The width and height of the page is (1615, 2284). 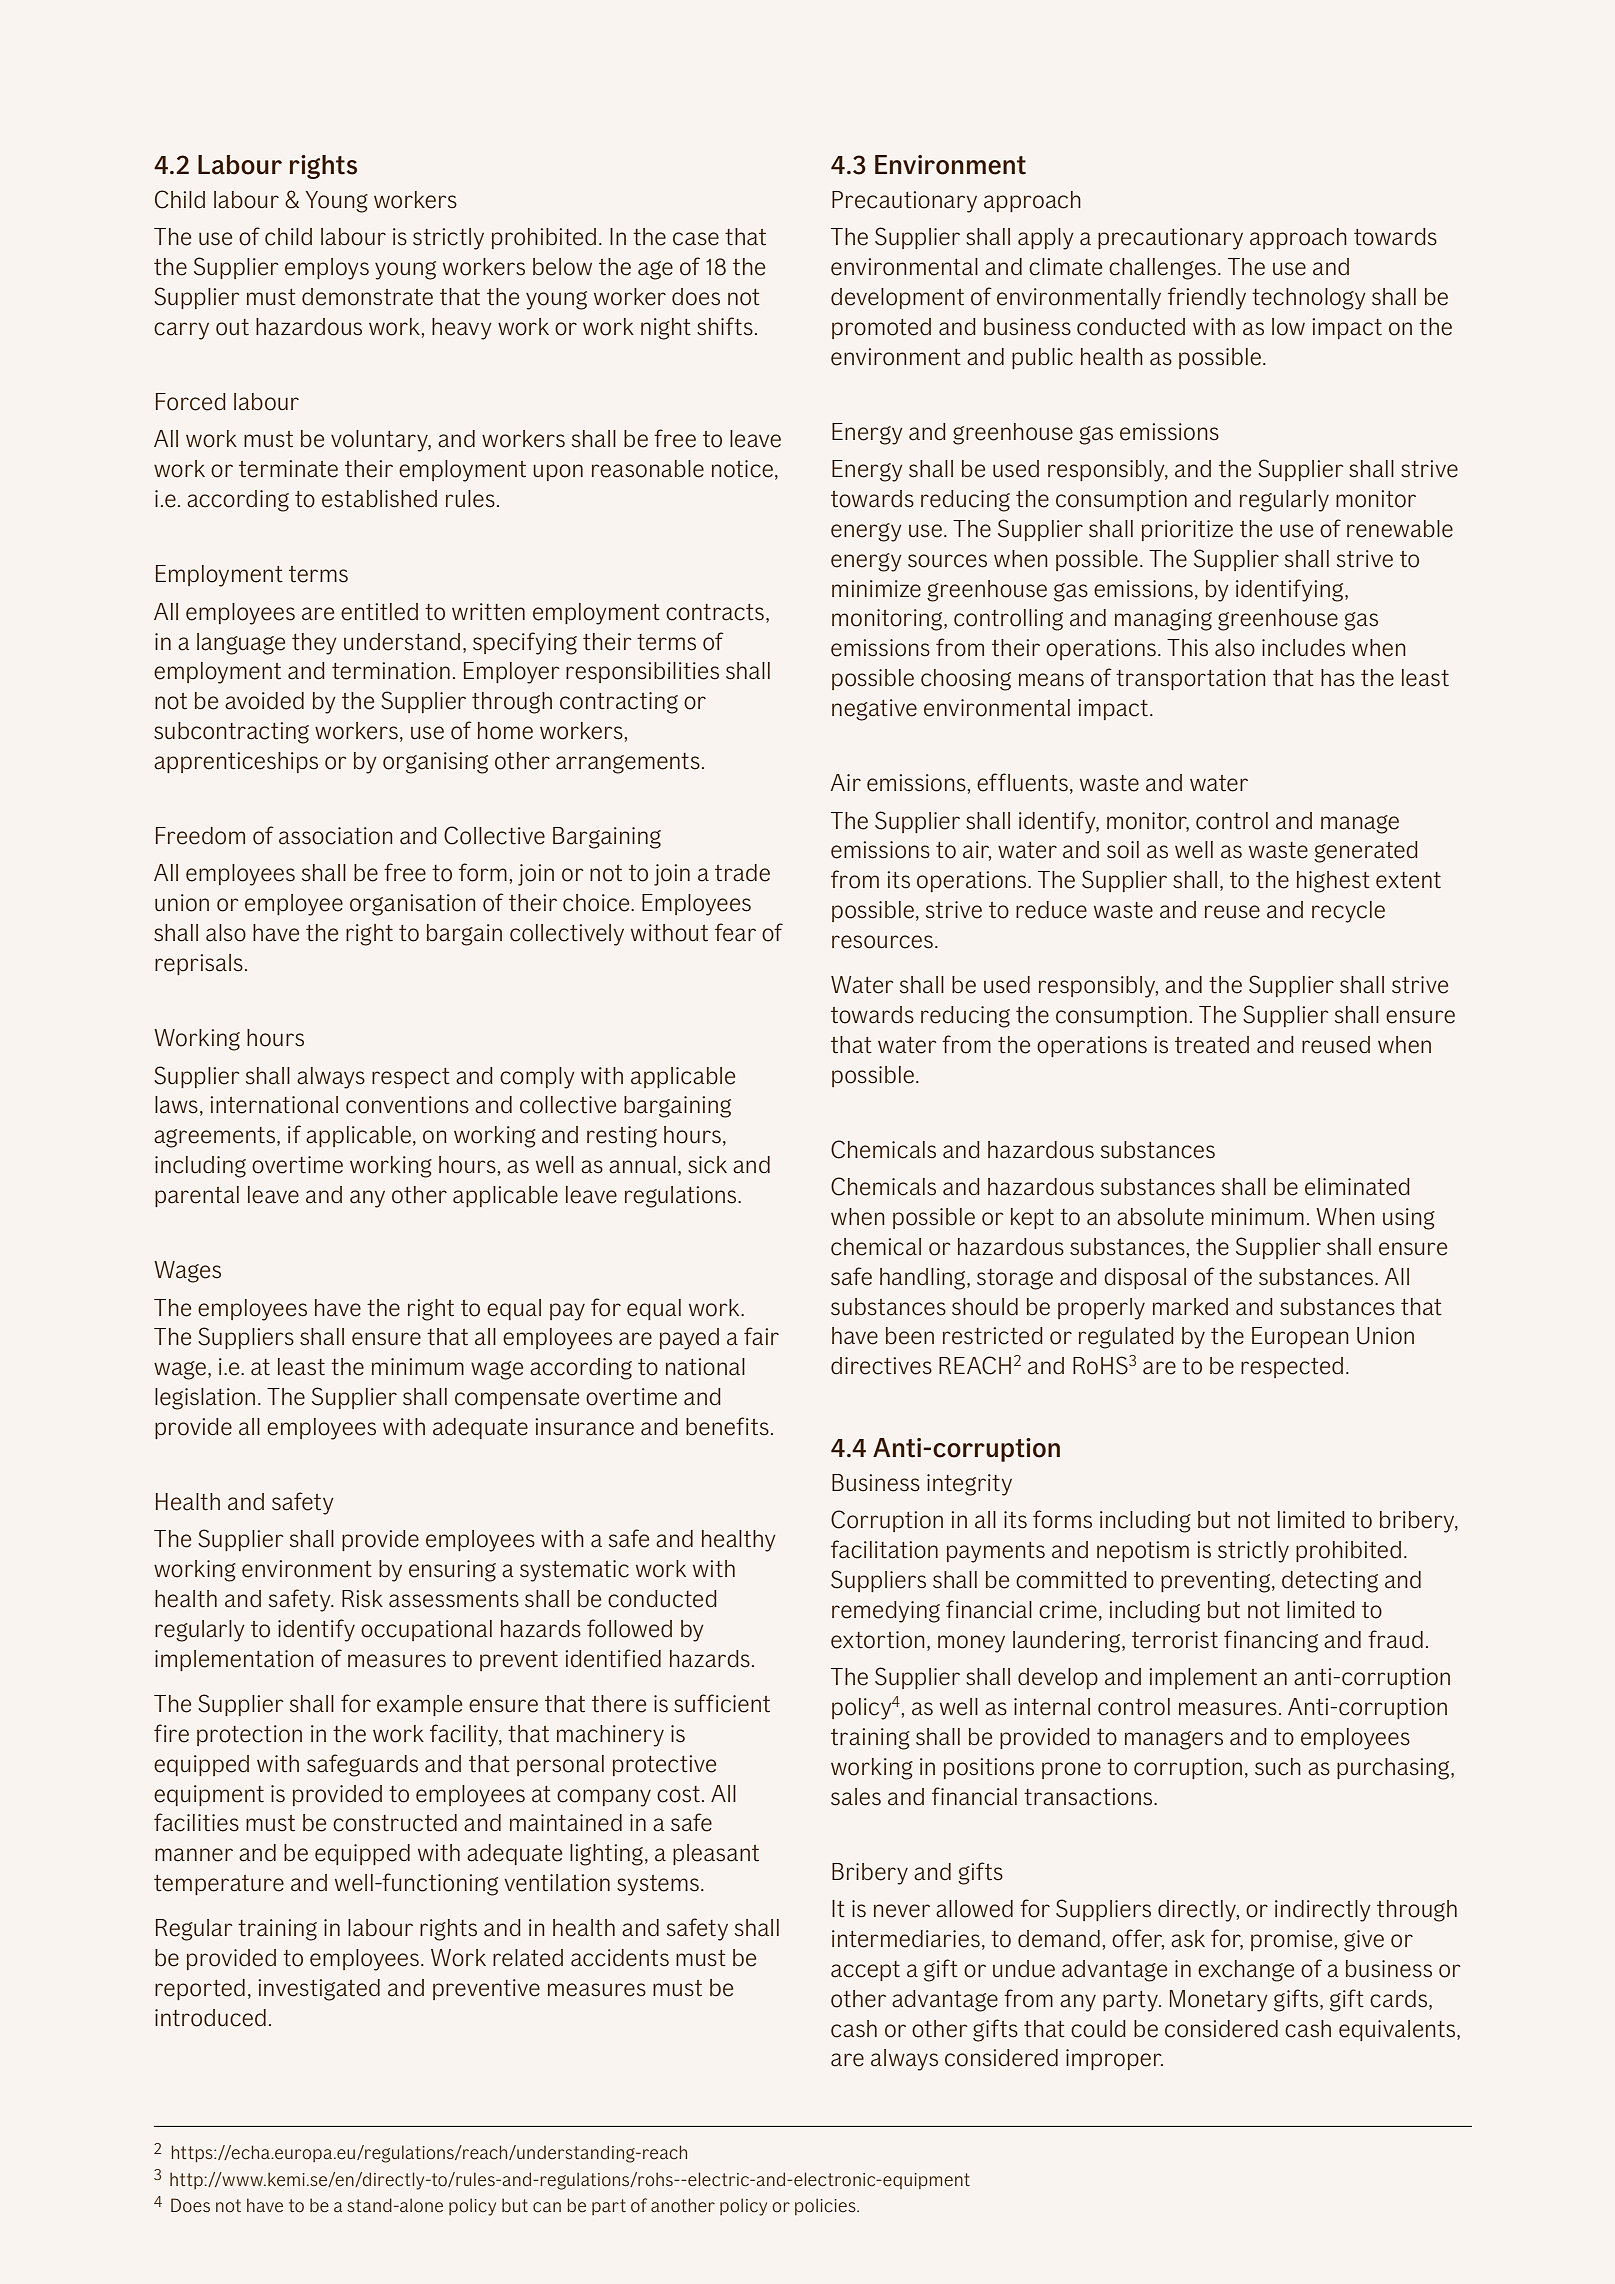 I want to click on technology, so click(x=1309, y=299).
